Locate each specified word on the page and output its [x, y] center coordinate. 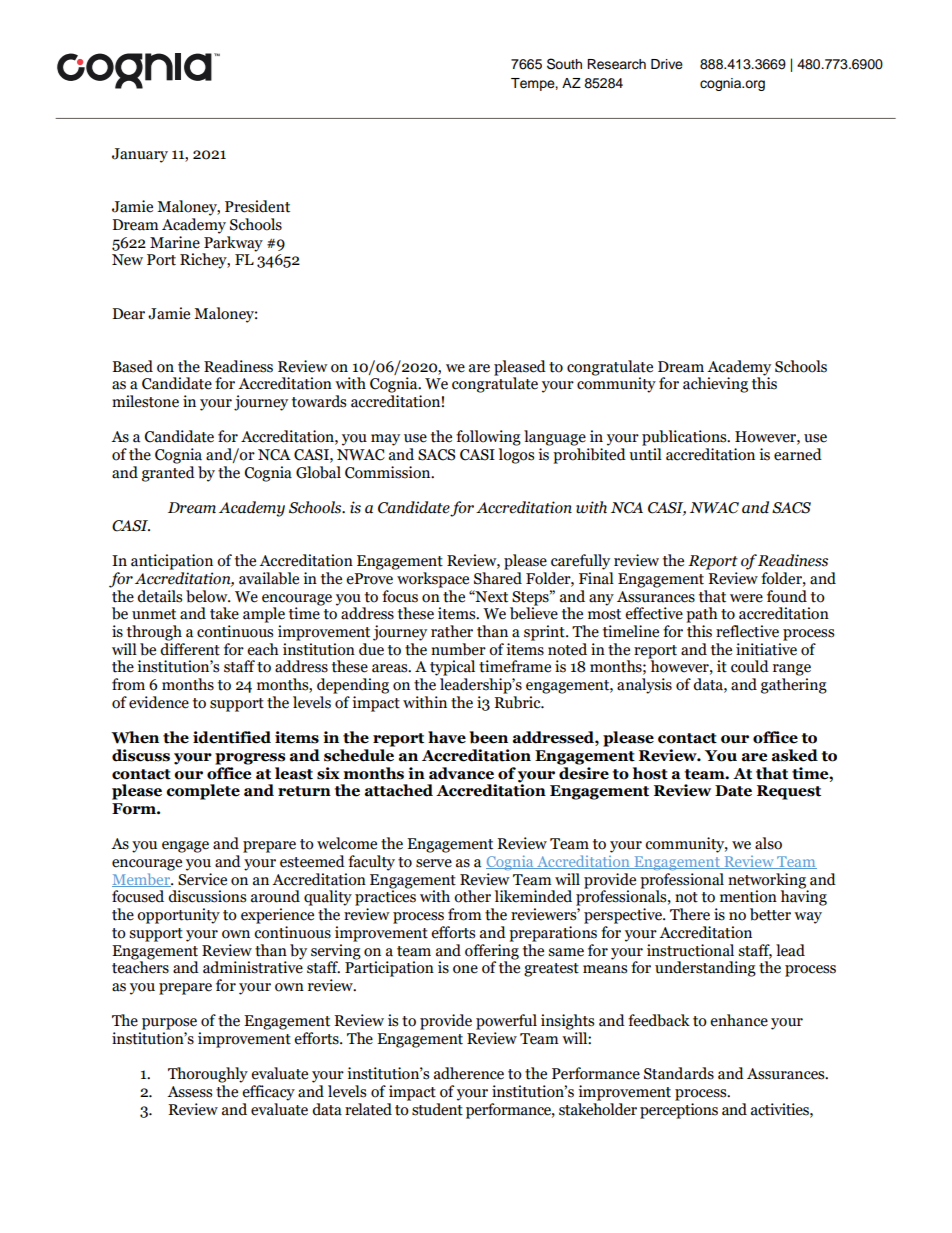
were [746, 598]
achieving [715, 385]
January [140, 155]
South [564, 64]
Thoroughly [208, 1075]
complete [203, 792]
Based [132, 366]
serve [434, 863]
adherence [469, 1073]
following [488, 438]
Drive [667, 64]
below [208, 596]
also [768, 843]
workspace [433, 580]
